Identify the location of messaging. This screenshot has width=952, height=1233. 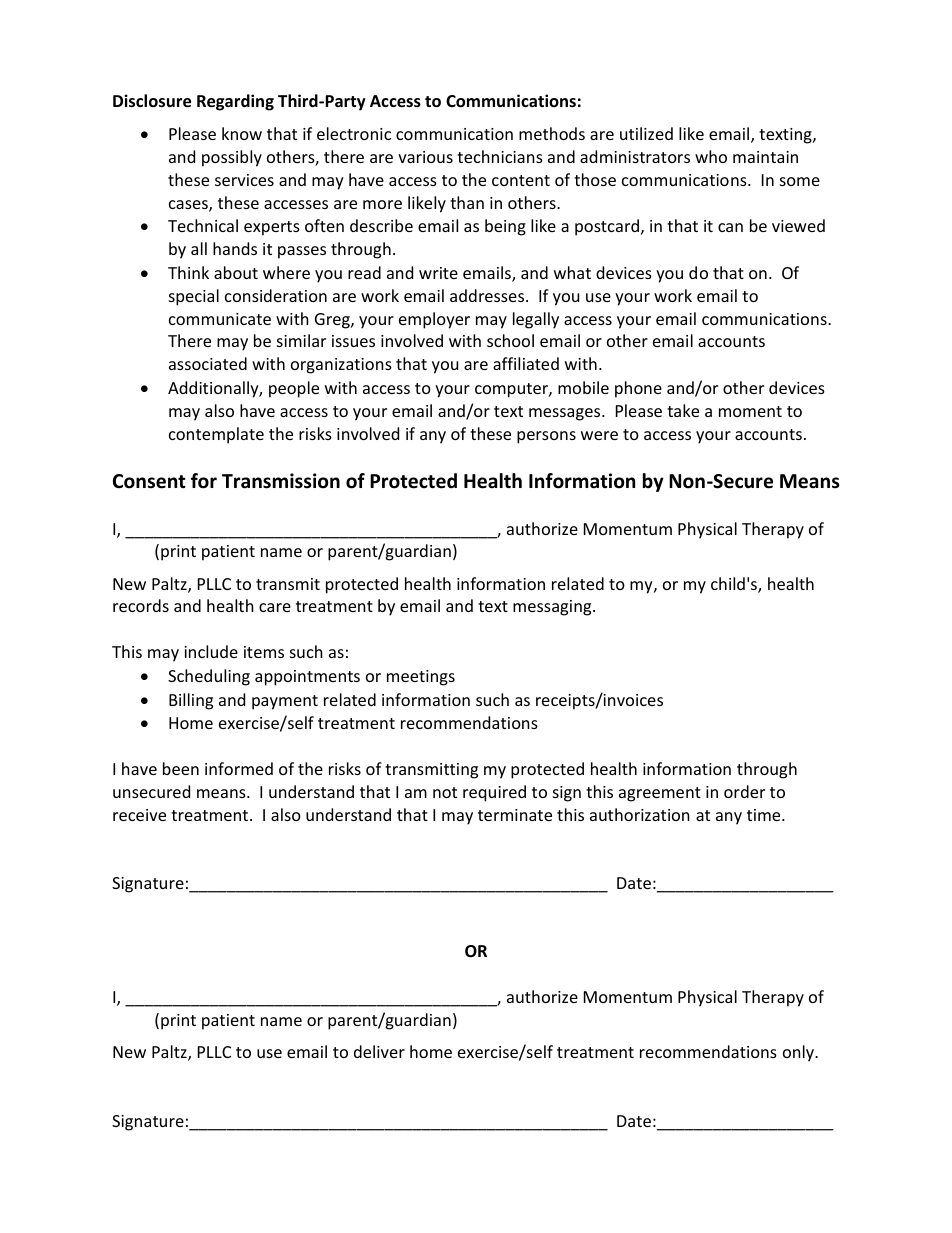
(553, 608).
